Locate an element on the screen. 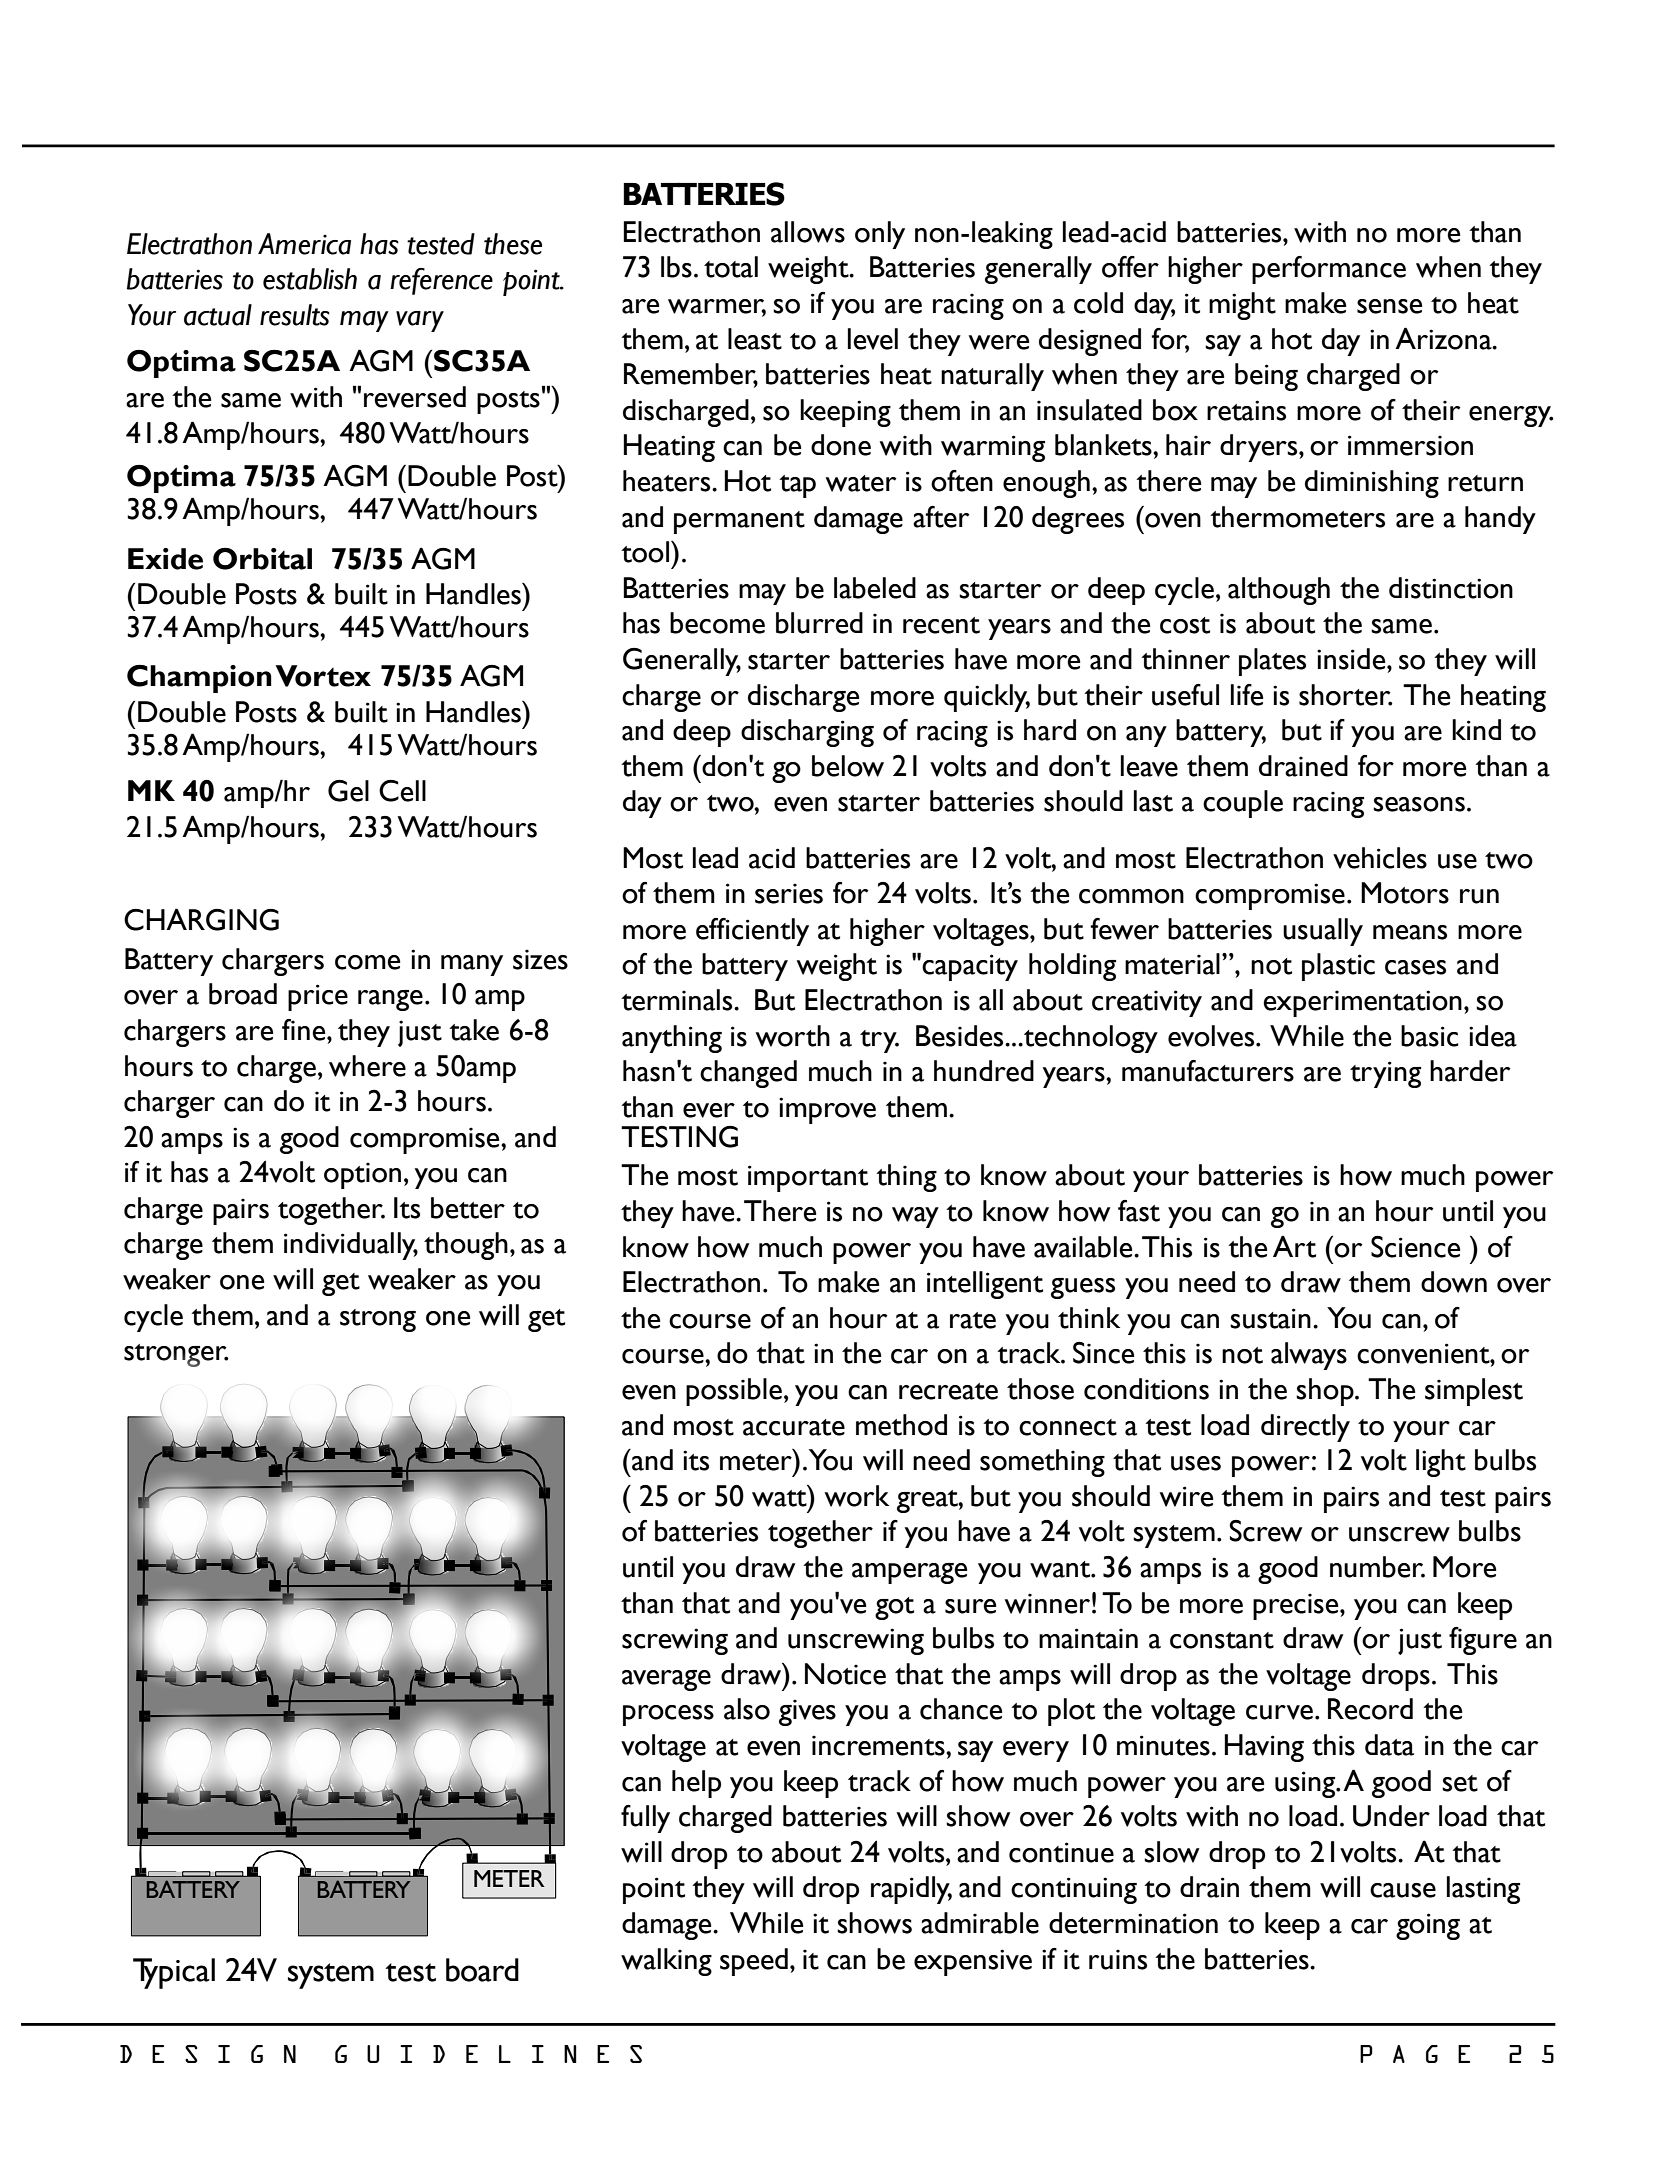 The height and width of the screenshot is (2168, 1675). individually is located at coordinates (351, 1246).
